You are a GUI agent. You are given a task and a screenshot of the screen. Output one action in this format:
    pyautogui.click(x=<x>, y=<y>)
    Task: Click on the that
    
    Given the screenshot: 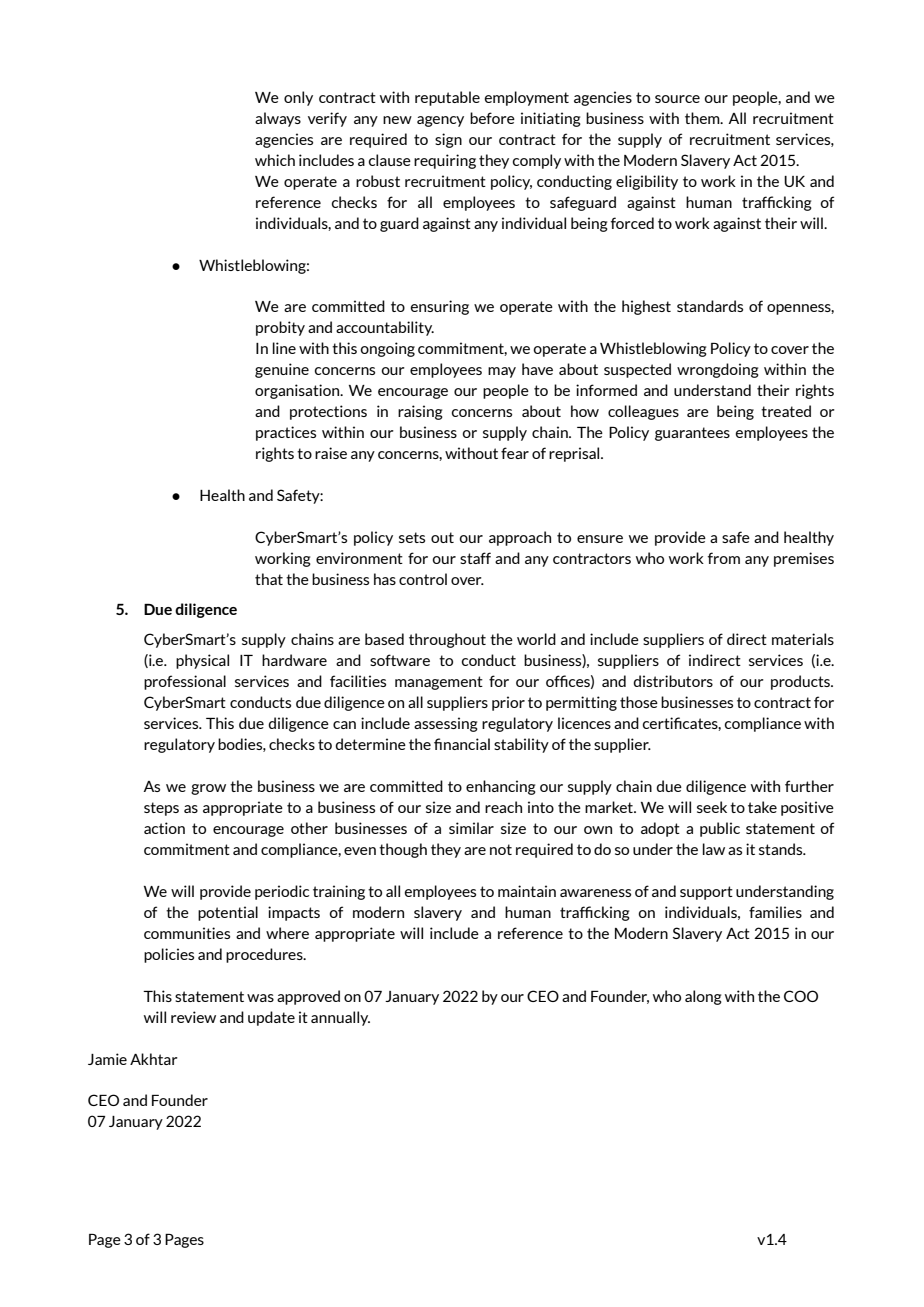 What is the action you would take?
    pyautogui.click(x=269, y=579)
